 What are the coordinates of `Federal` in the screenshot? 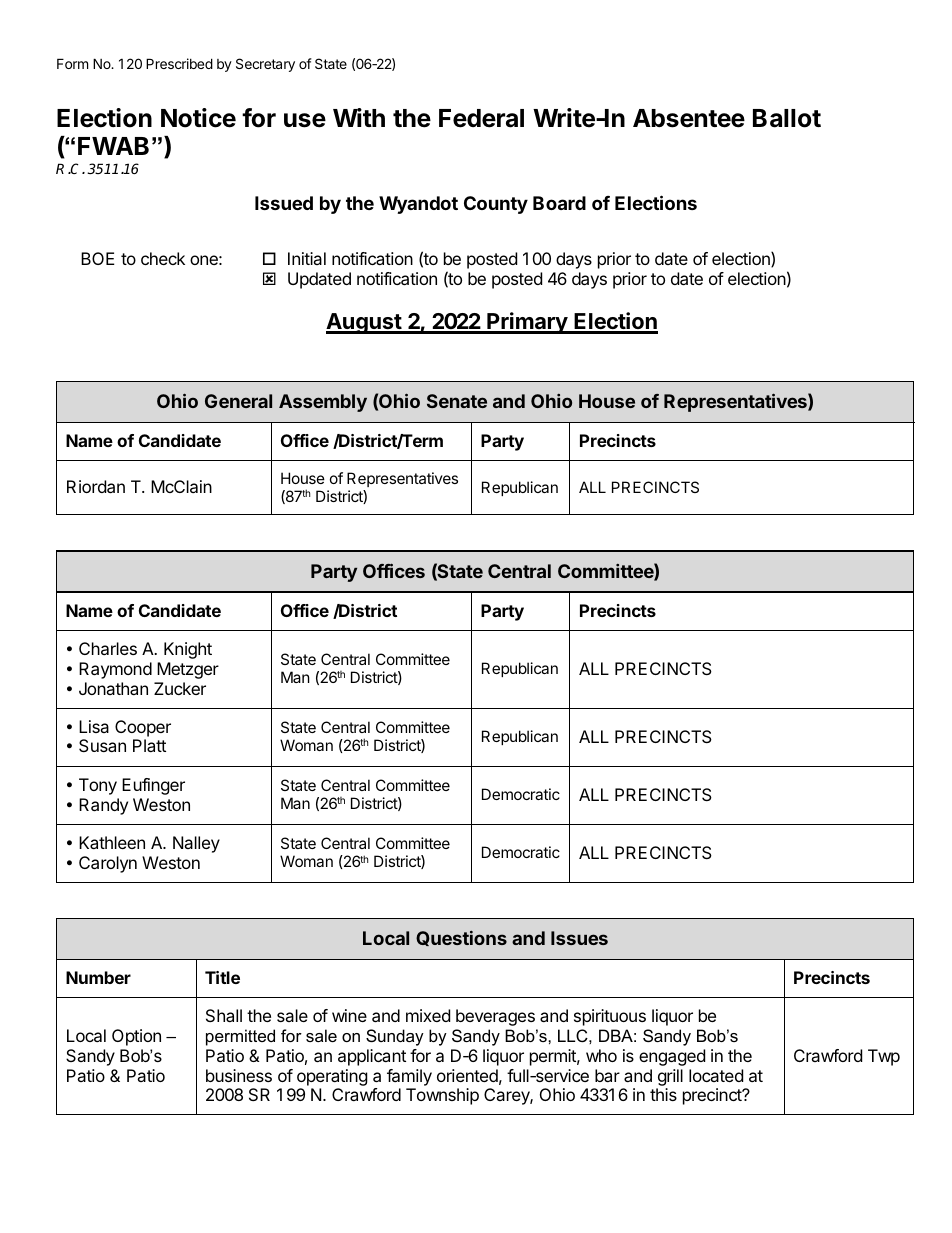 It's located at (481, 118).
